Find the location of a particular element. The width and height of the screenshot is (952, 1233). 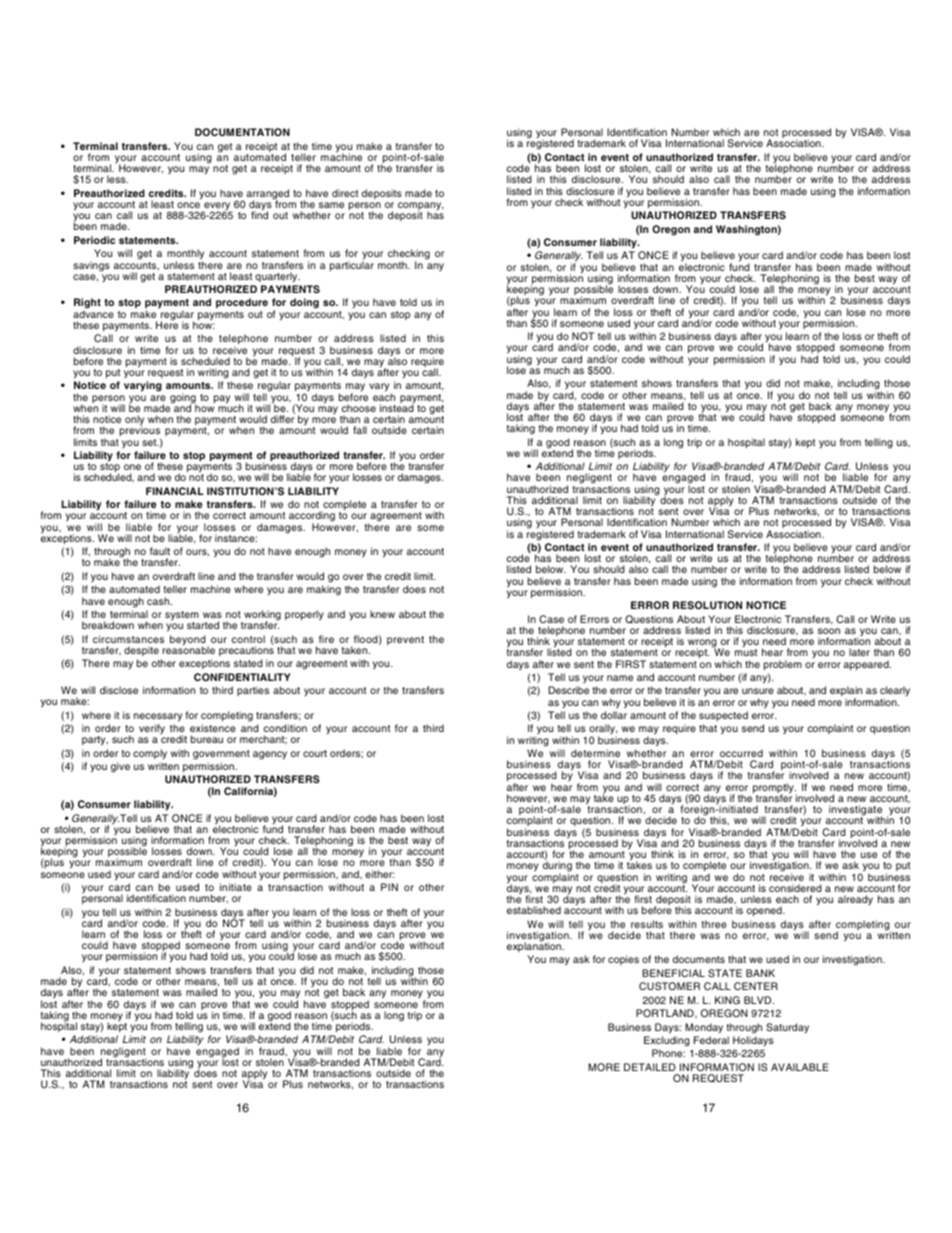

instead is located at coordinates (397, 407).
